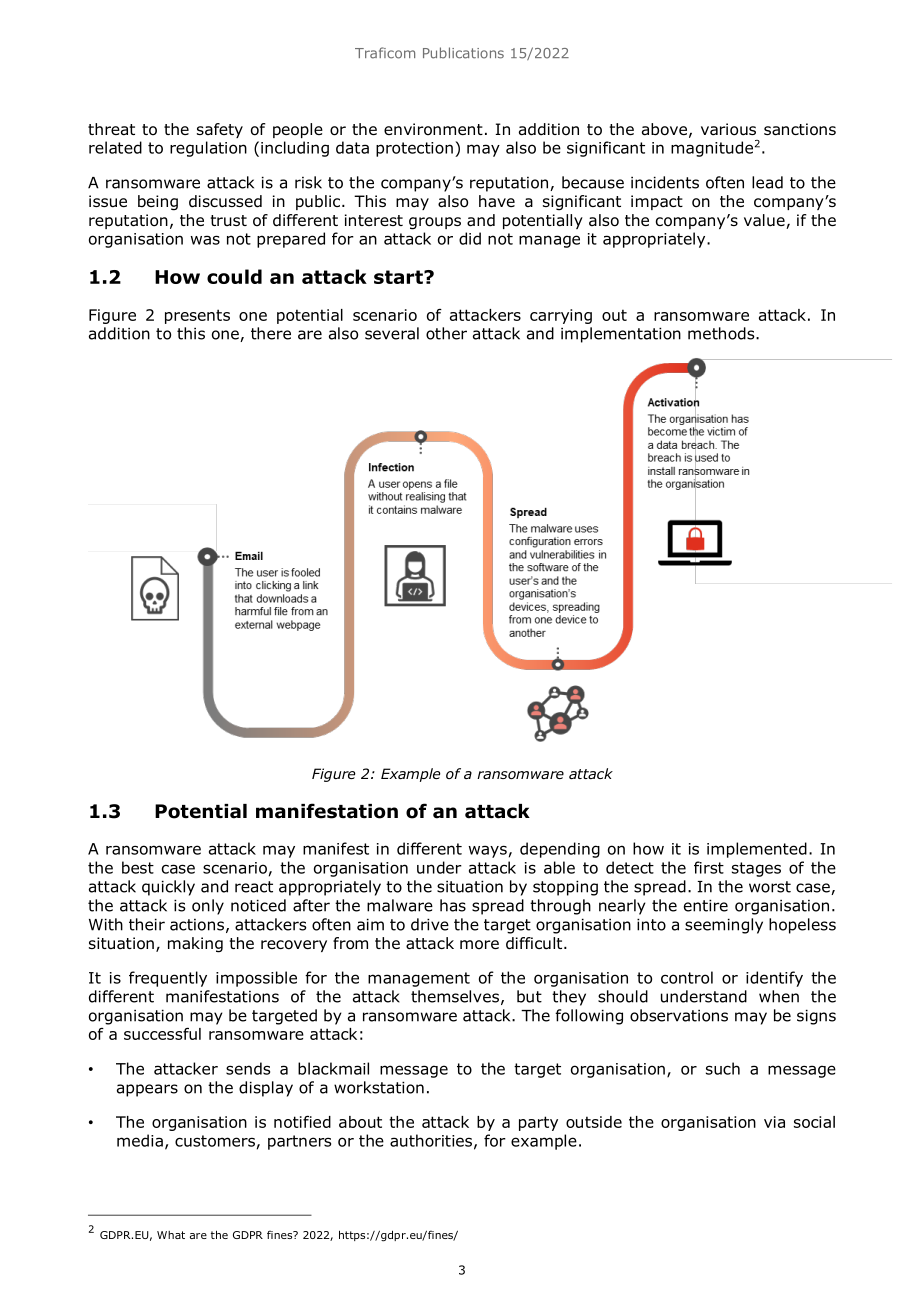 This page has height=1308, width=924. Describe the element at coordinates (774, 1122) in the page. I see `via` at that location.
